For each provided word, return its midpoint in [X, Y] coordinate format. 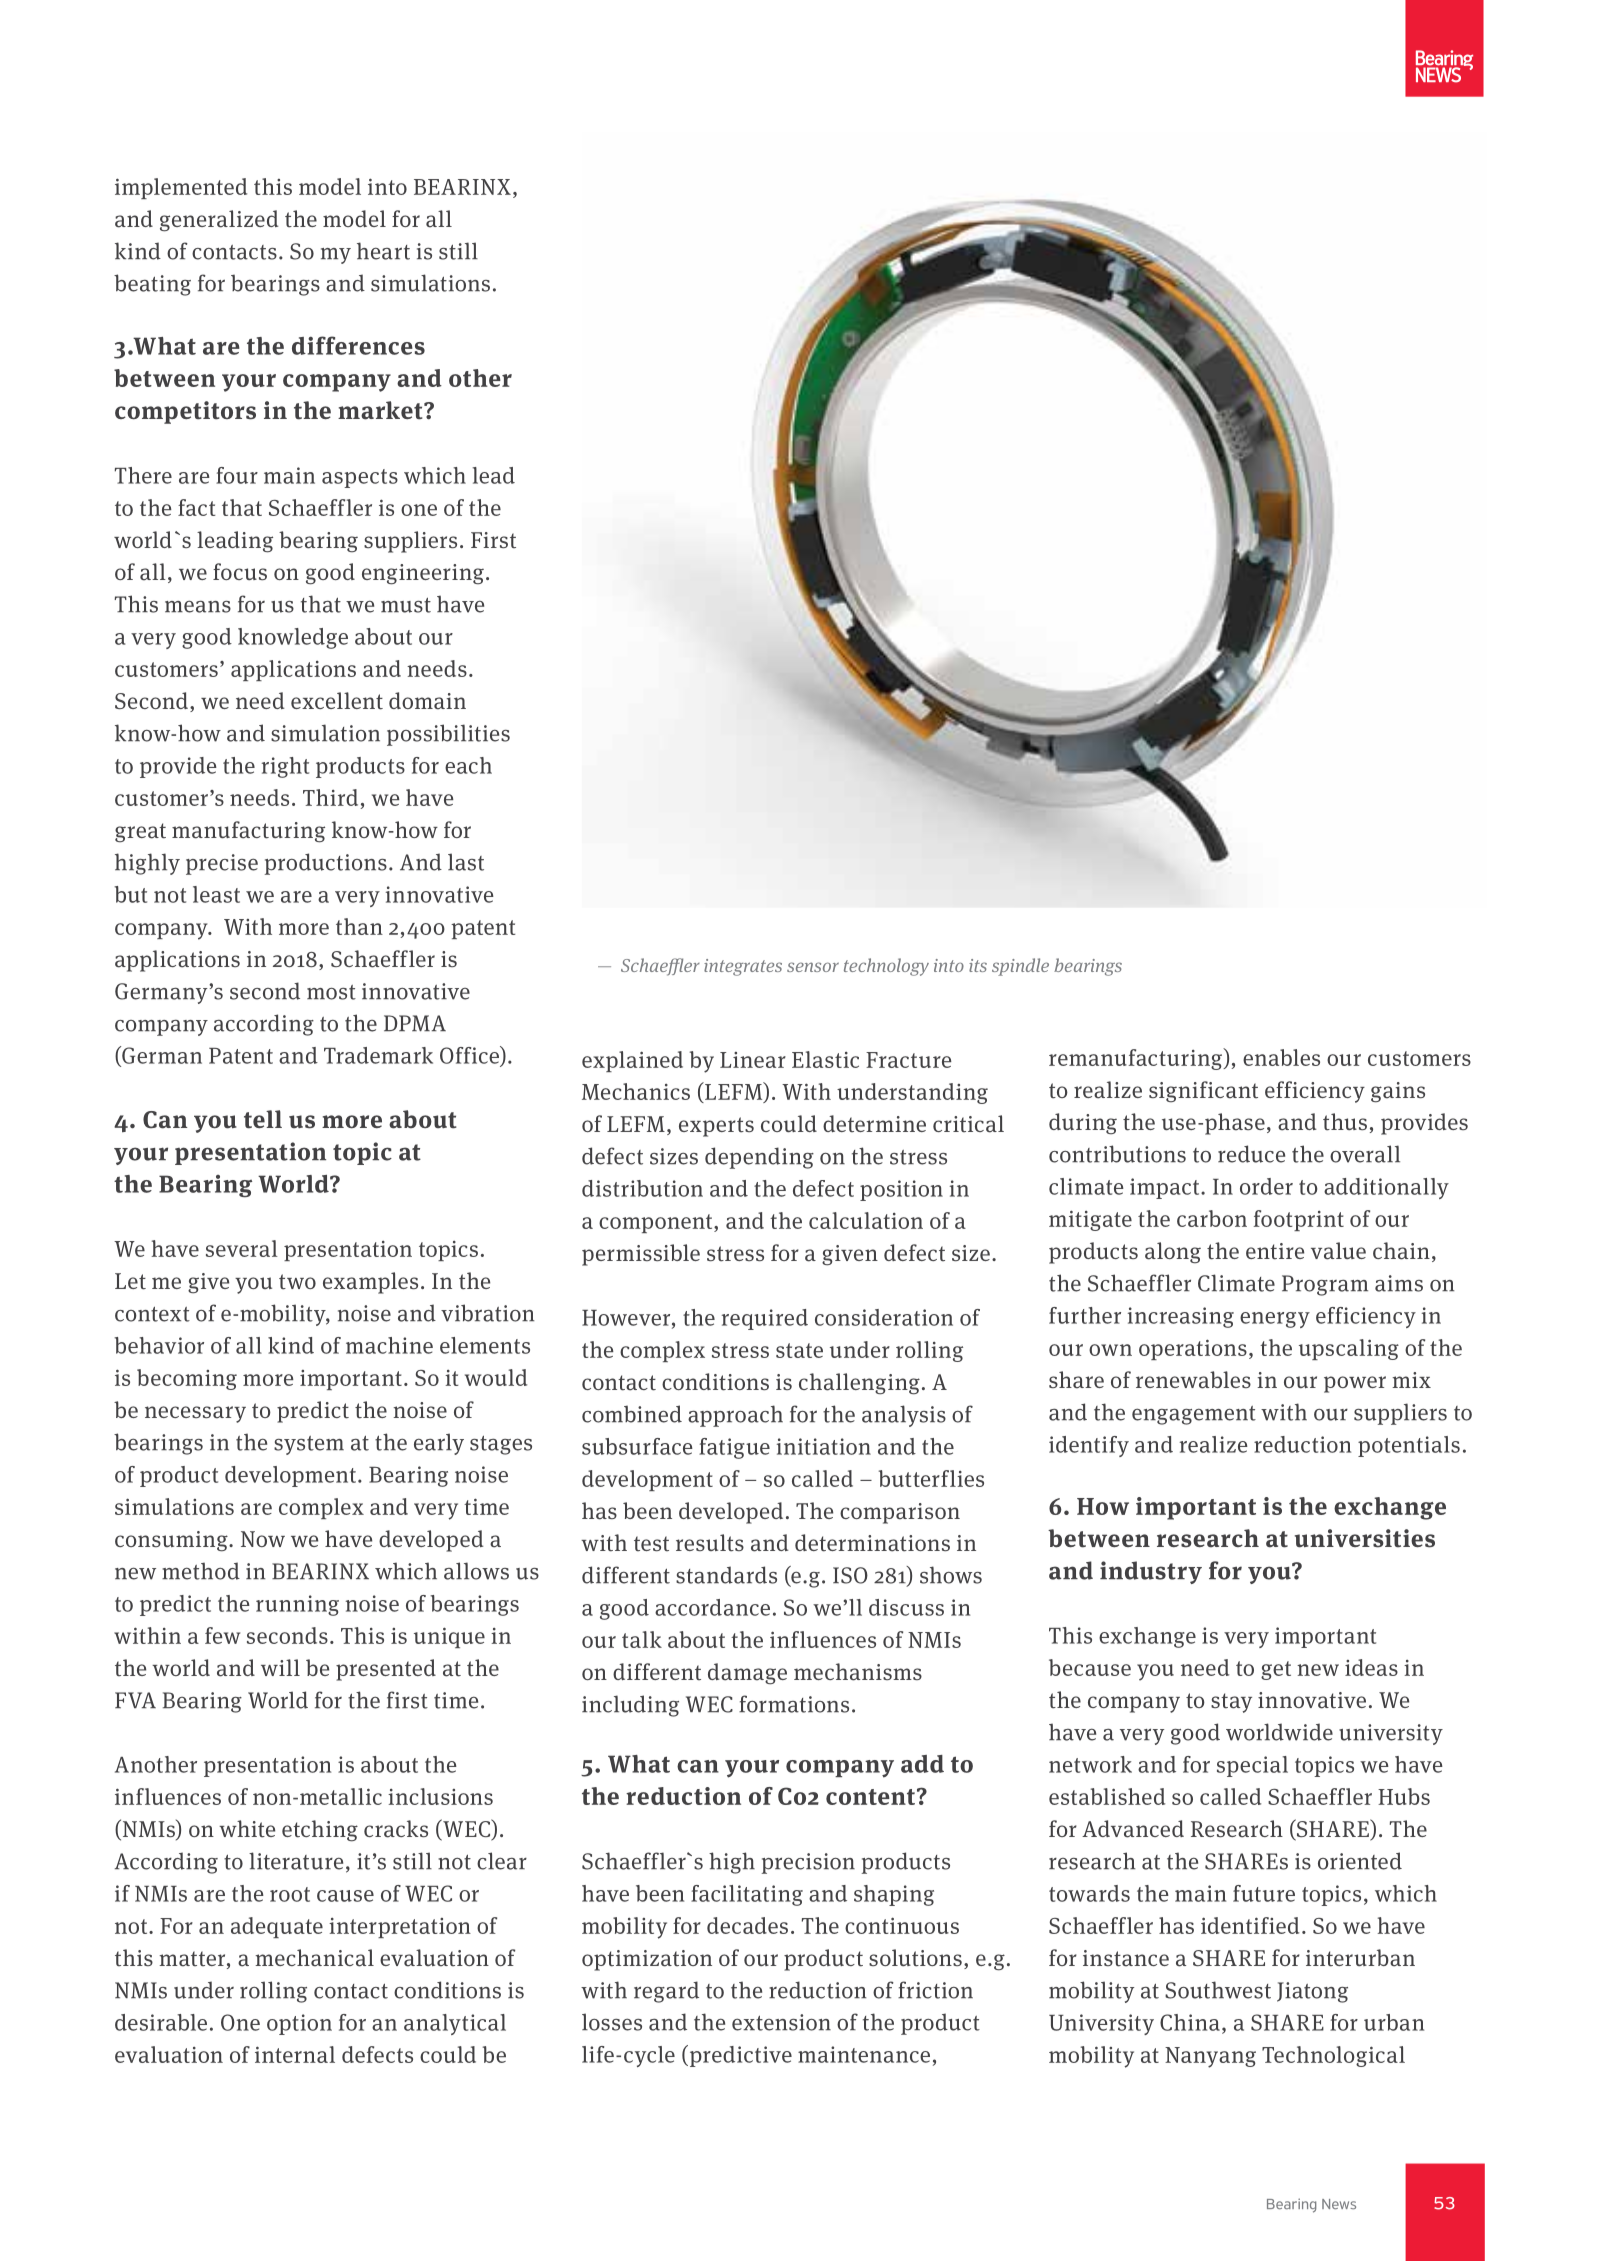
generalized [219, 221]
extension [781, 2022]
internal [295, 2054]
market [381, 410]
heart [383, 251]
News [1339, 2204]
